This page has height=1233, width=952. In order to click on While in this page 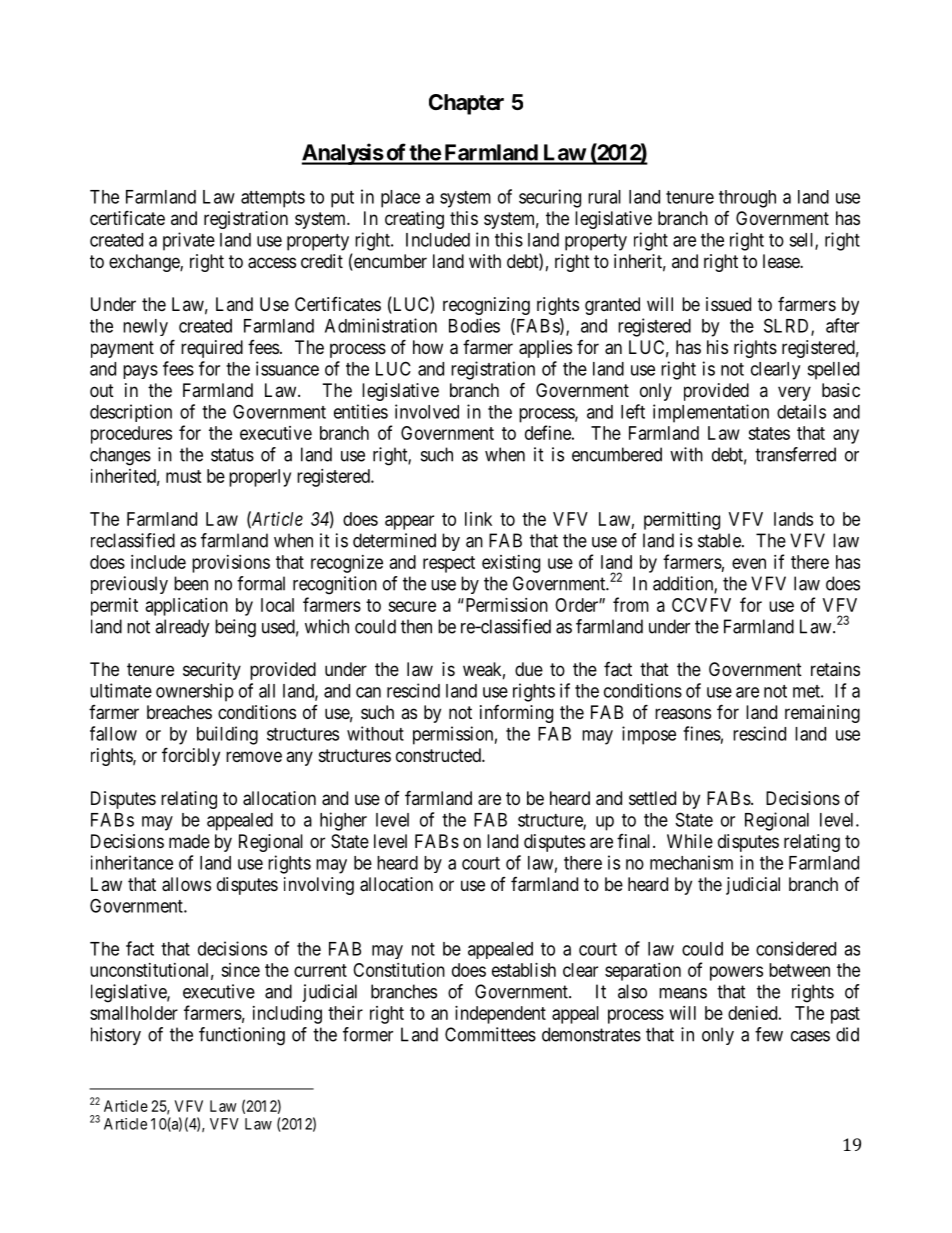, I will do `click(690, 841)`.
